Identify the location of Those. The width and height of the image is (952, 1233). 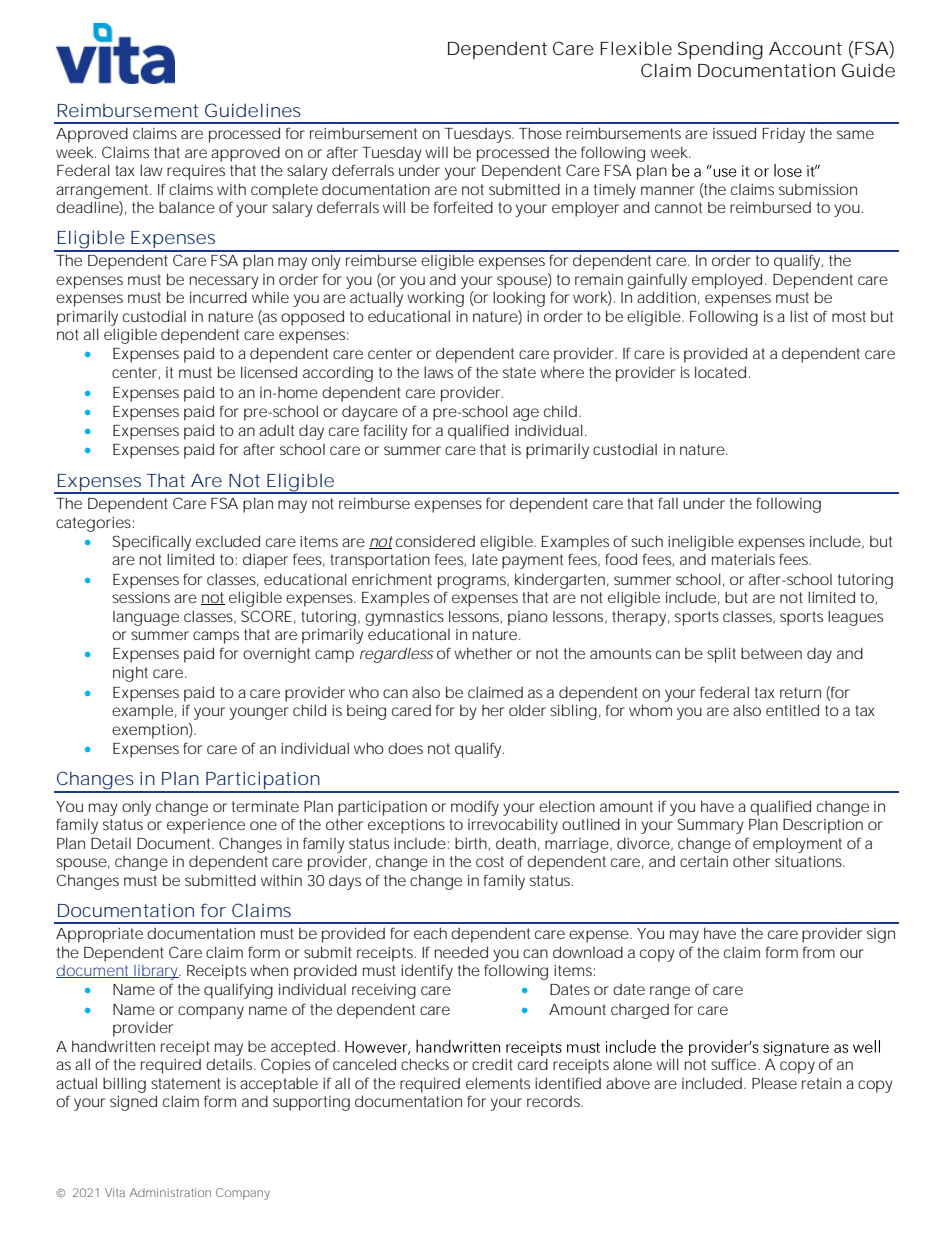
(540, 133).
